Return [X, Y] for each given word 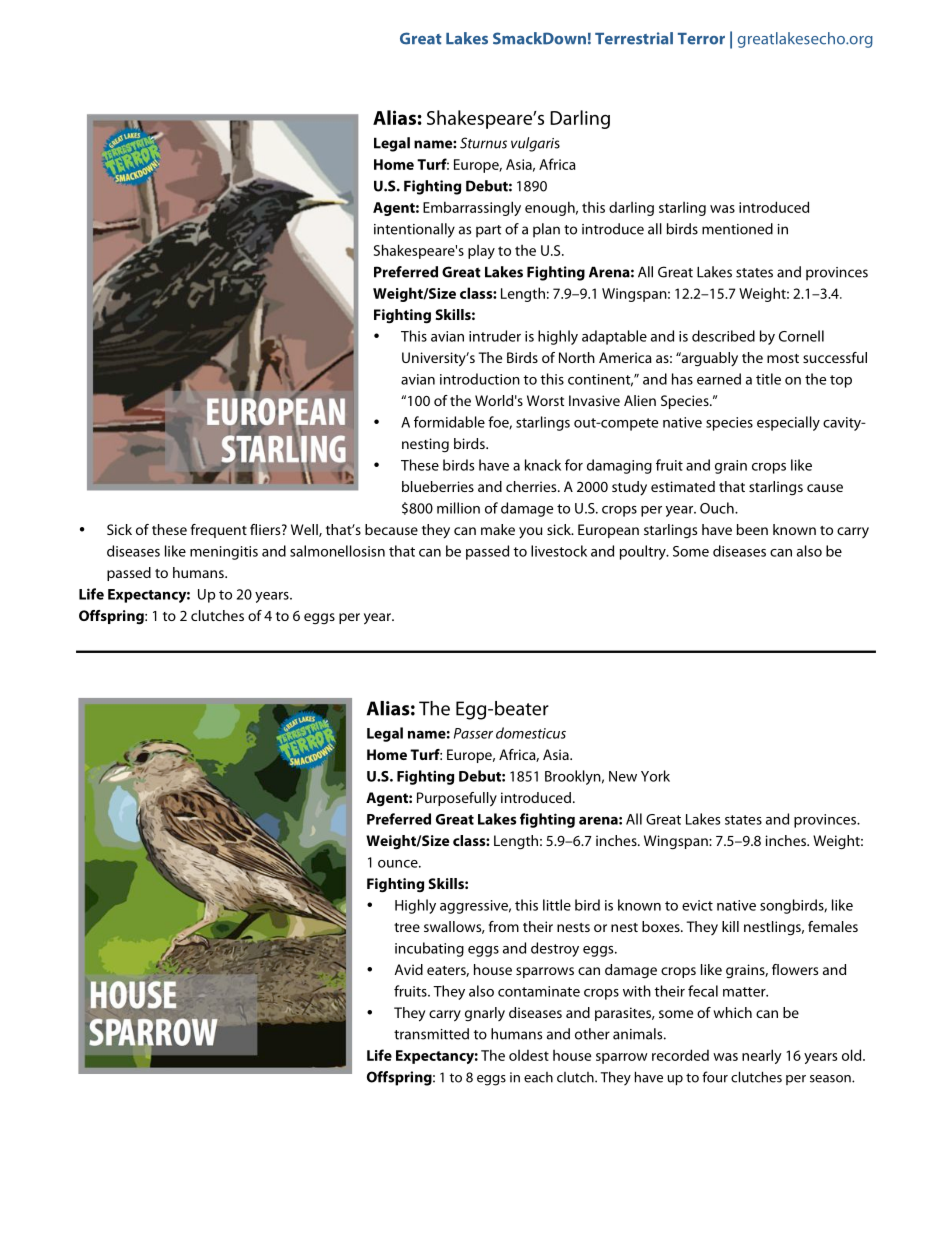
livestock [559, 551]
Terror [701, 39]
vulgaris [535, 144]
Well [305, 530]
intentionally [414, 230]
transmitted [431, 1034]
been [752, 529]
